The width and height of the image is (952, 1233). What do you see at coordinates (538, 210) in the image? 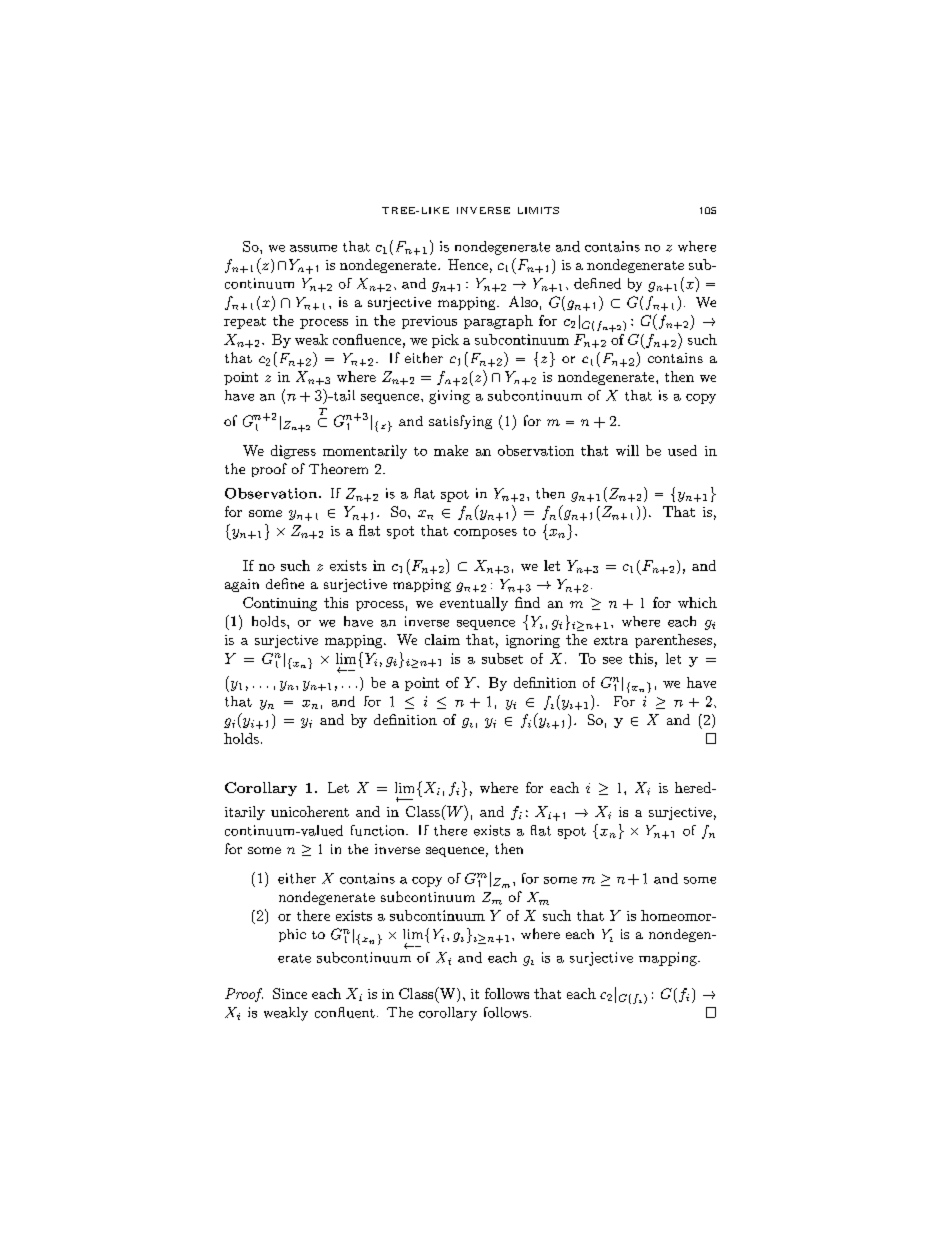
I see `LIMITS` at bounding box center [538, 210].
